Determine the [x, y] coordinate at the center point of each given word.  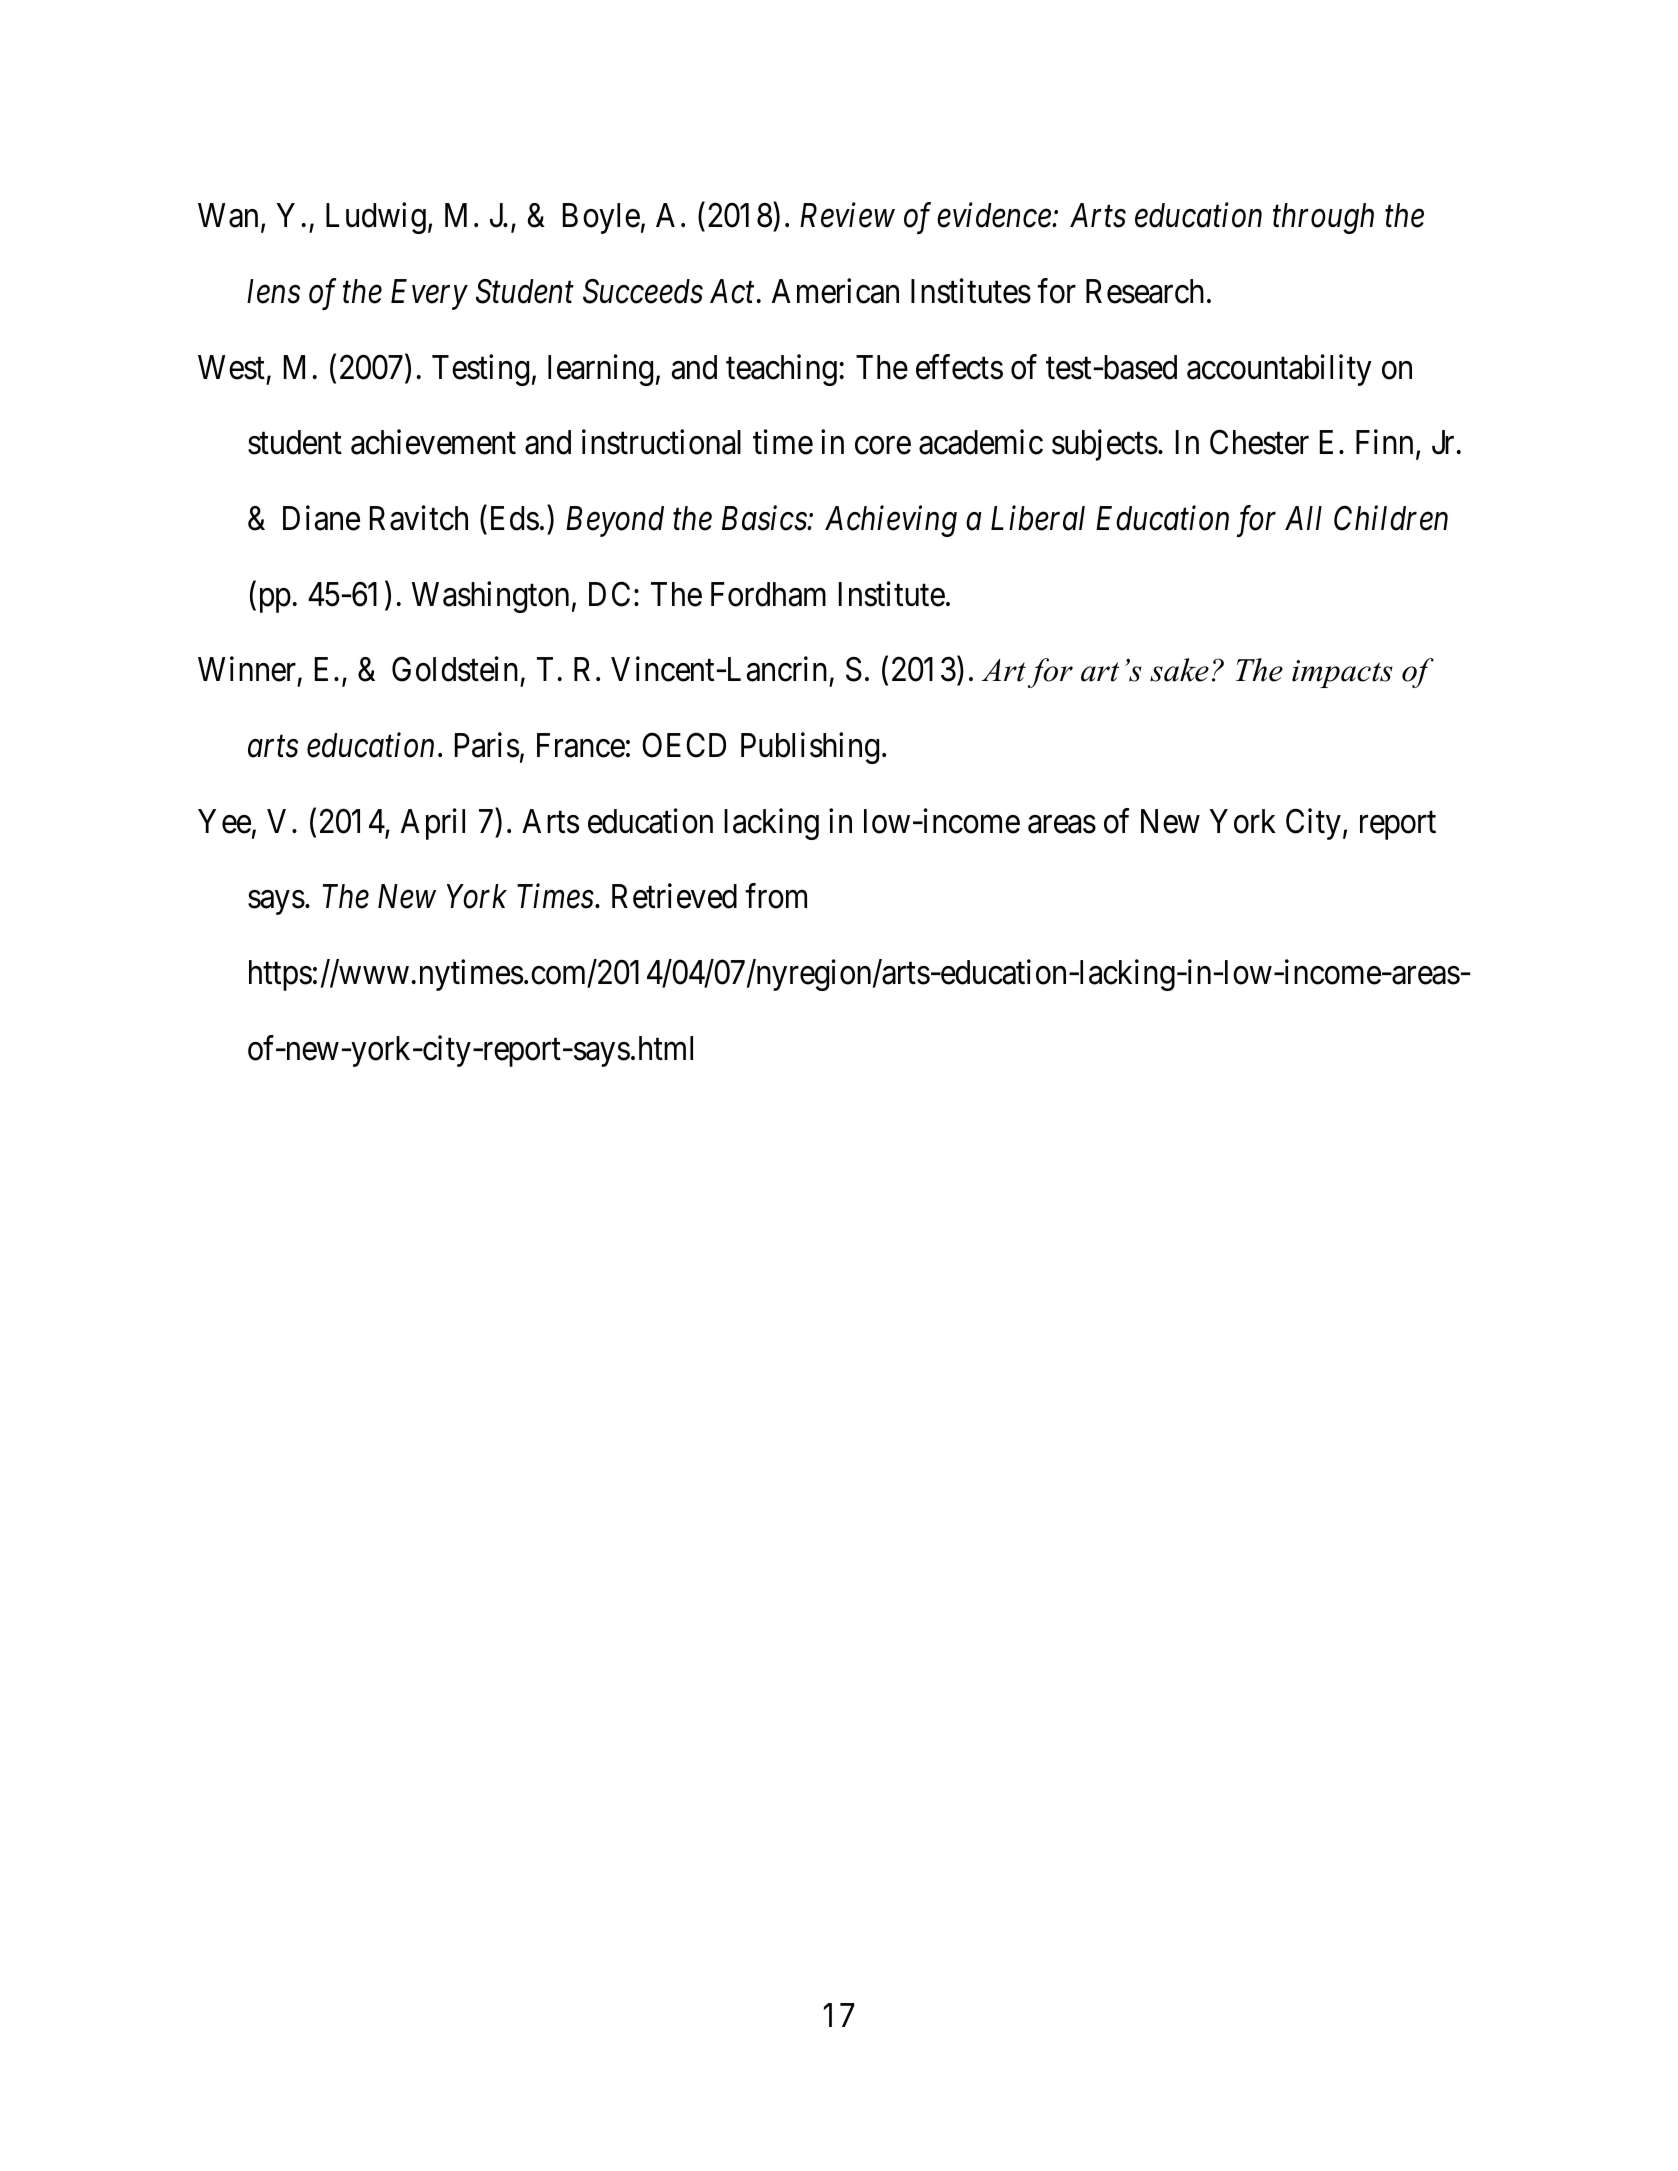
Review [847, 216]
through [1323, 218]
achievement [433, 442]
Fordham [768, 594]
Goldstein [455, 669]
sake [1179, 670]
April [433, 824]
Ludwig [376, 218]
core [883, 446]
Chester [1259, 442]
